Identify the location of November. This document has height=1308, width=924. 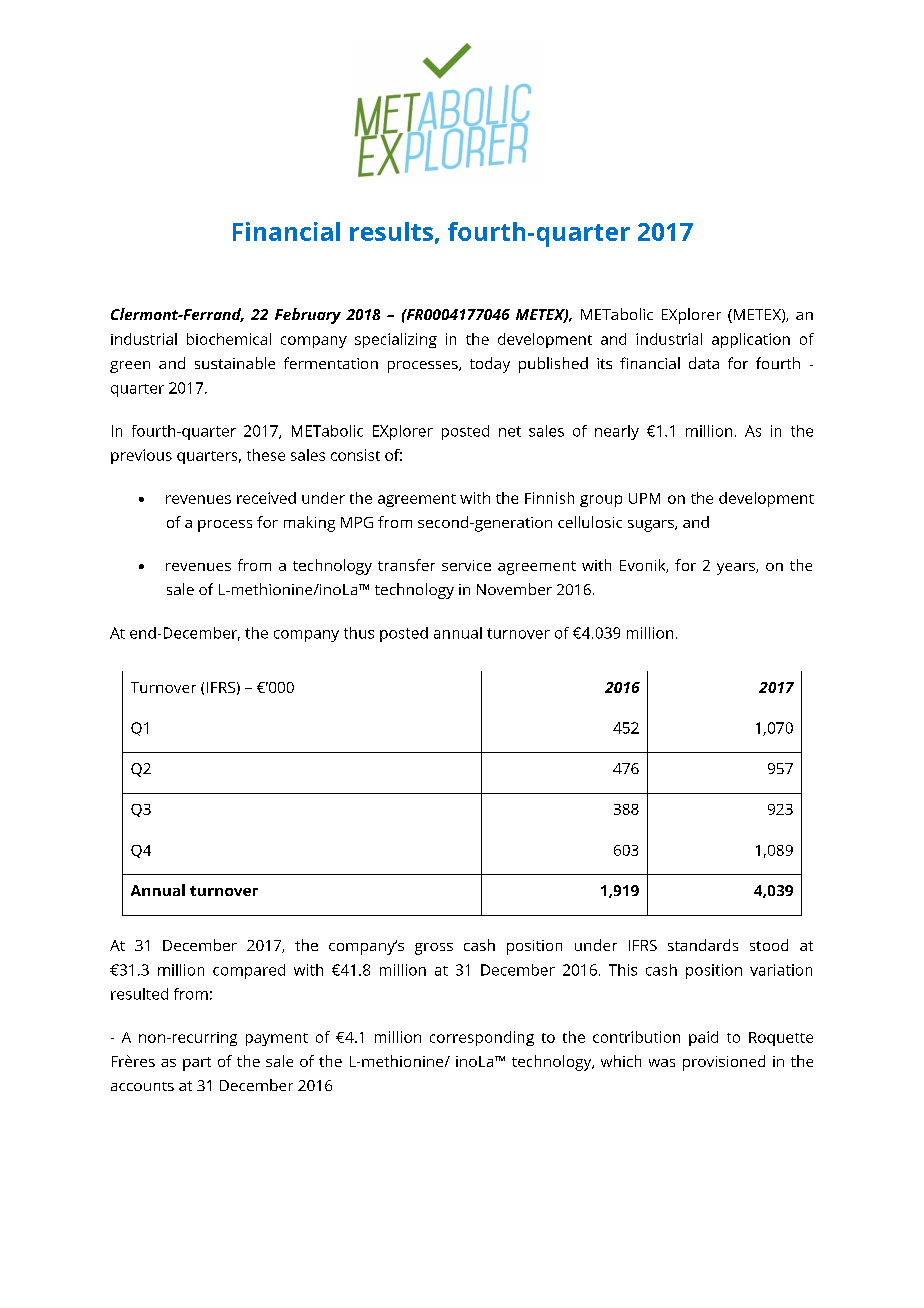
(514, 589).
